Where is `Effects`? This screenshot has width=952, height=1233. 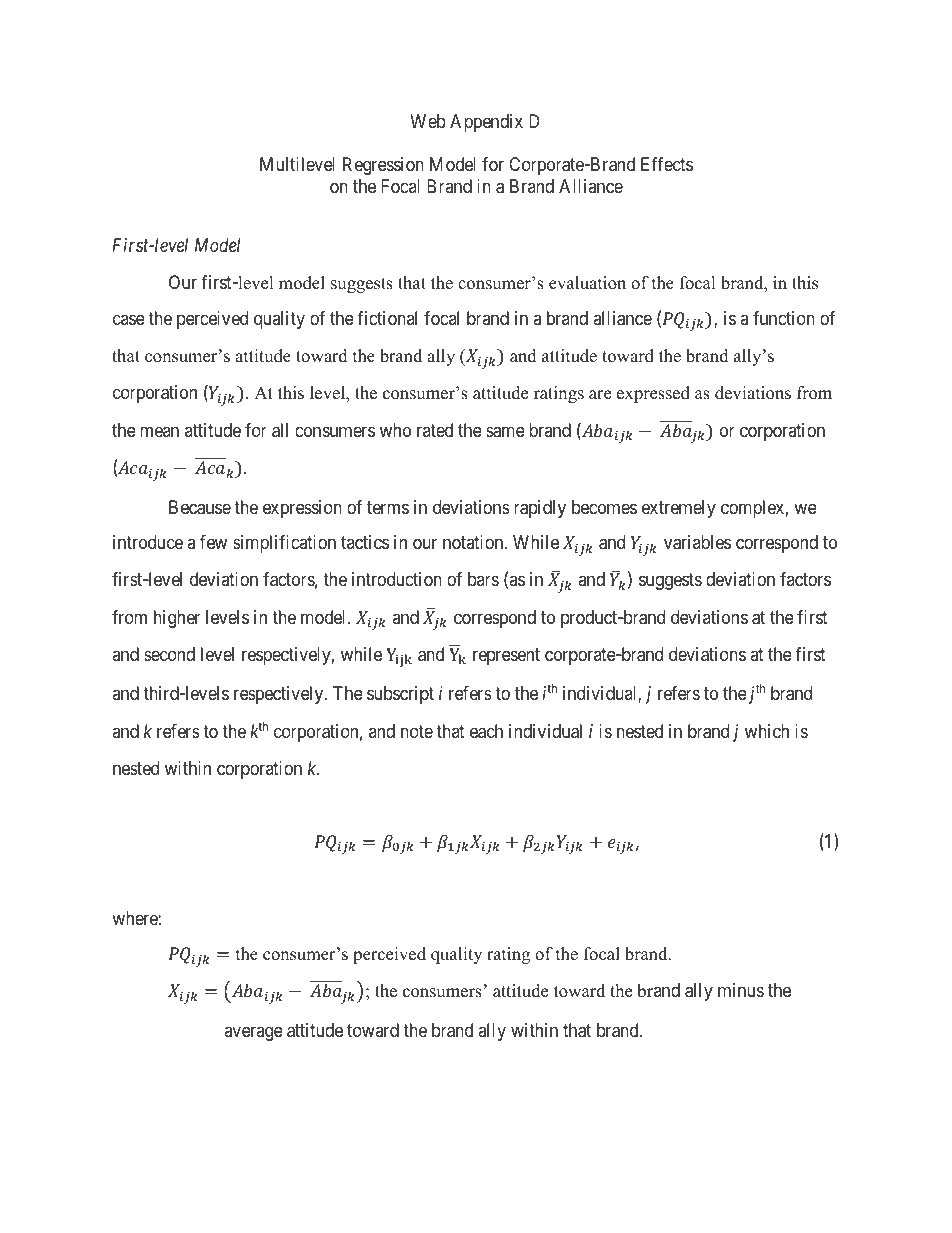 Effects is located at coordinates (667, 164).
